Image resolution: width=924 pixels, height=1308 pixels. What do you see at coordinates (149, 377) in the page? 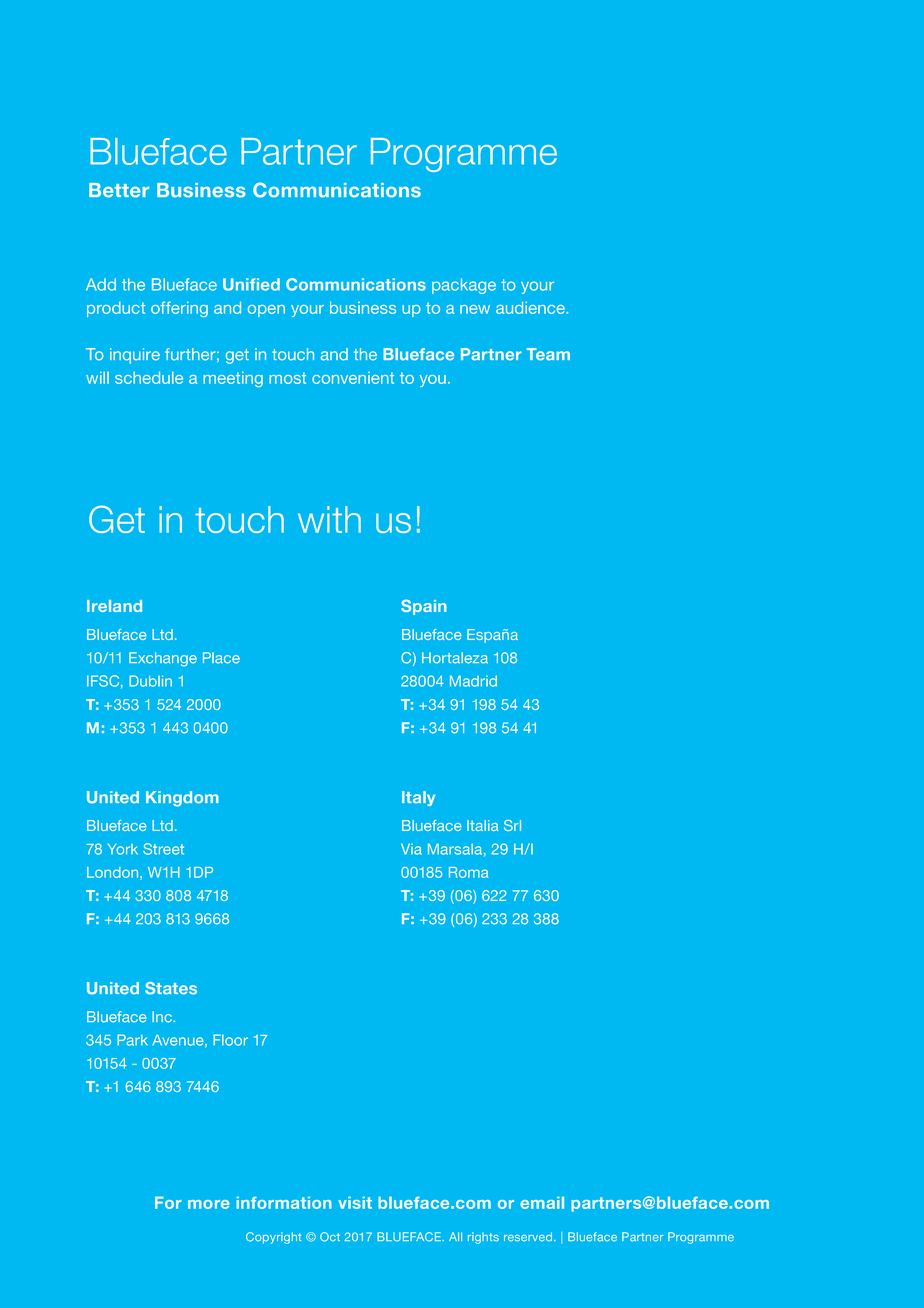
I see `schedule` at bounding box center [149, 377].
